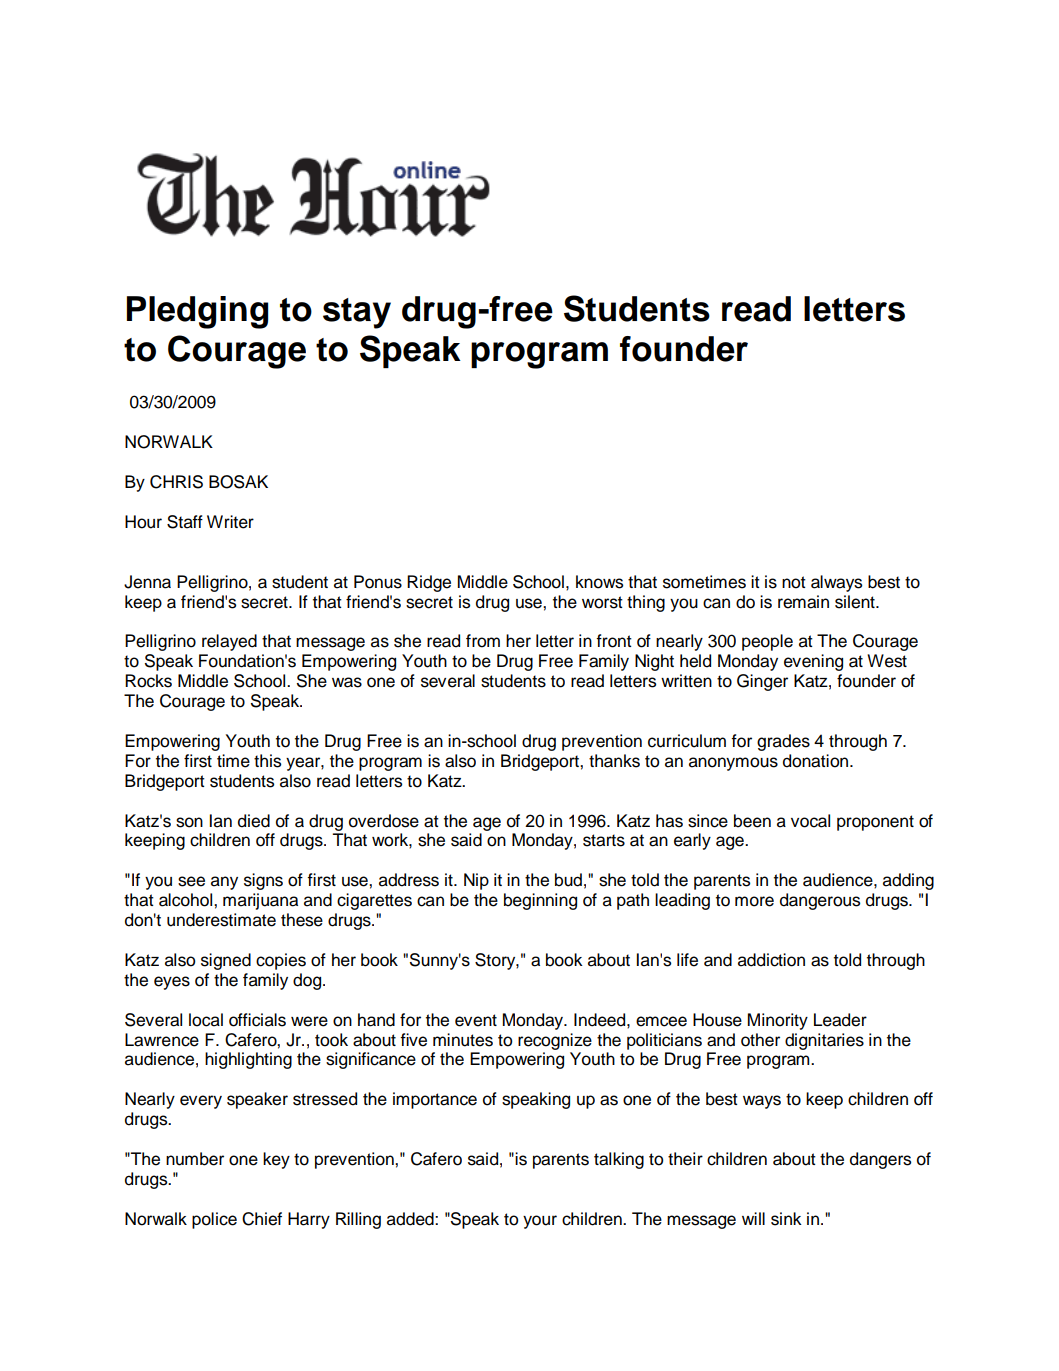 The image size is (1059, 1371). I want to click on police, so click(214, 1220).
